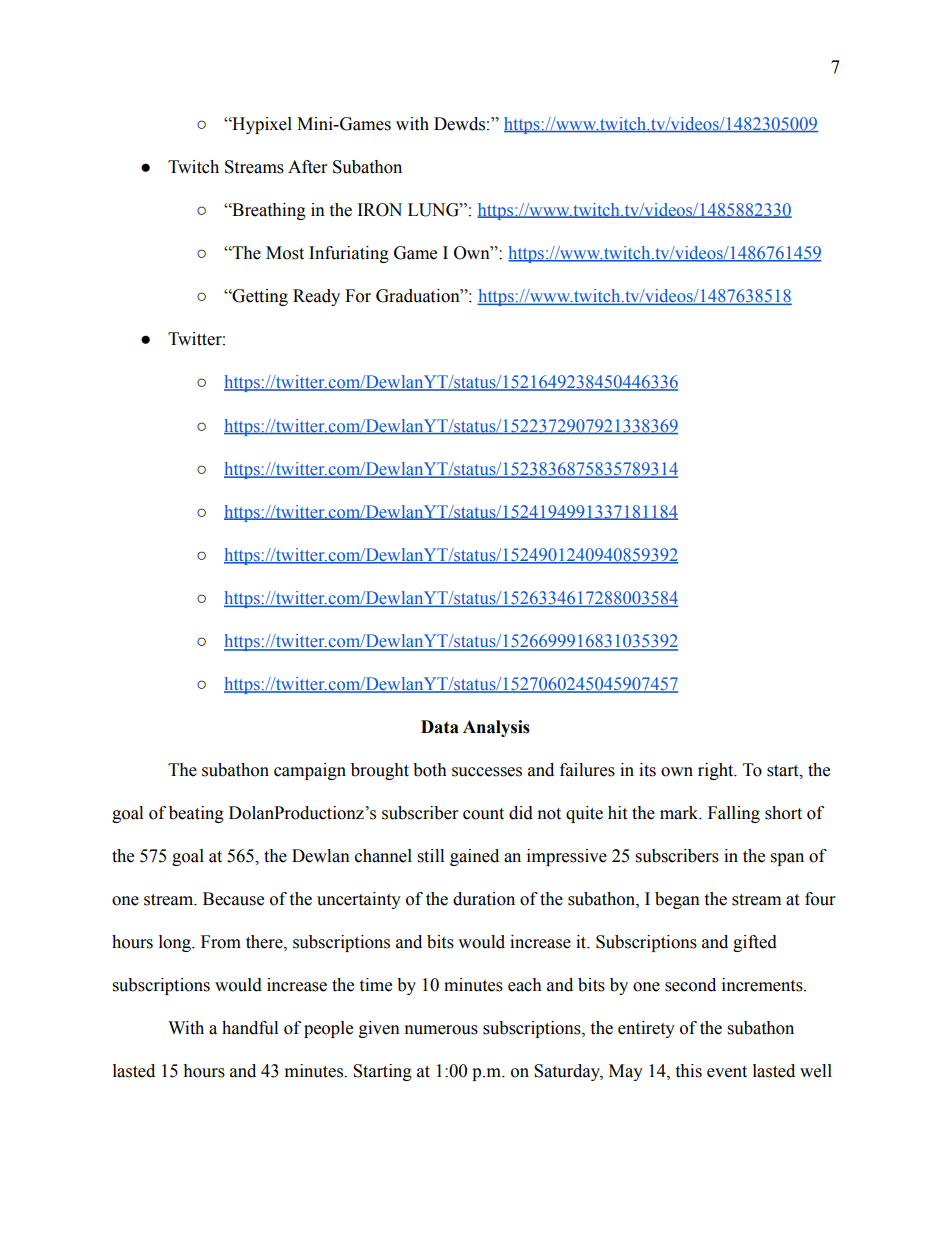  Describe the element at coordinates (440, 727) in the screenshot. I see `Data` at that location.
